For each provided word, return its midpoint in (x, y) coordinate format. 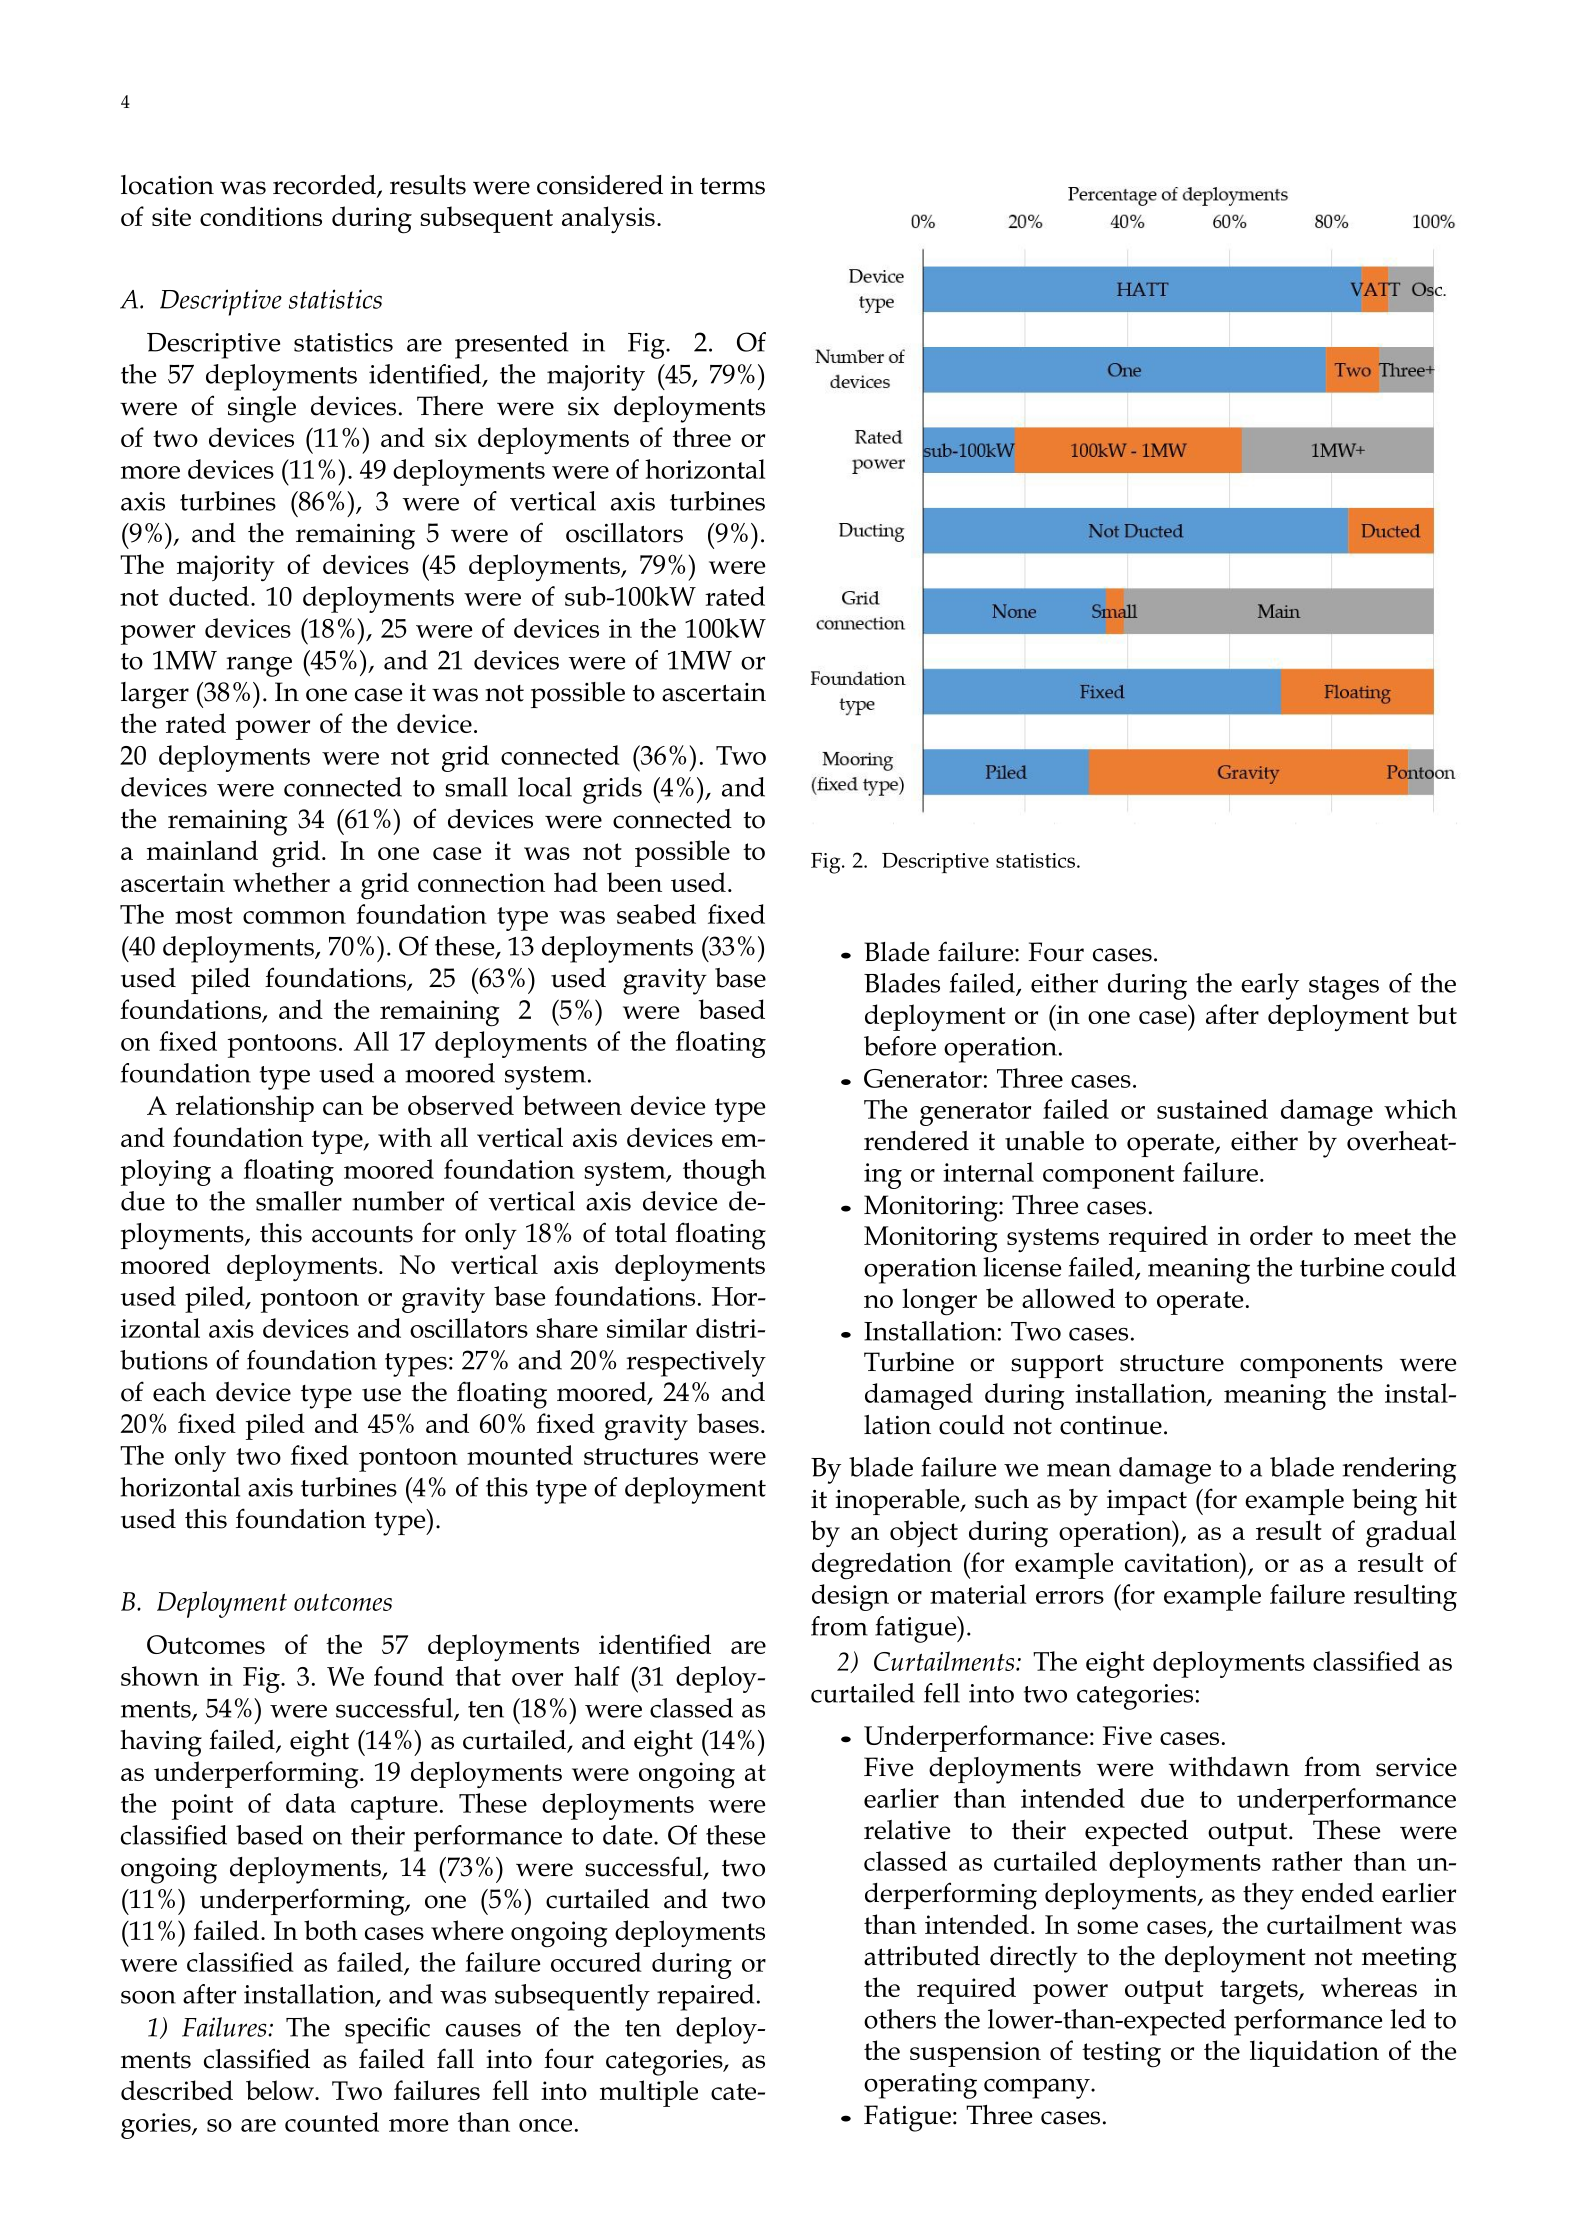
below (281, 2090)
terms (732, 186)
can (343, 1108)
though (724, 1172)
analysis (608, 219)
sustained (1212, 1109)
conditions (261, 216)
